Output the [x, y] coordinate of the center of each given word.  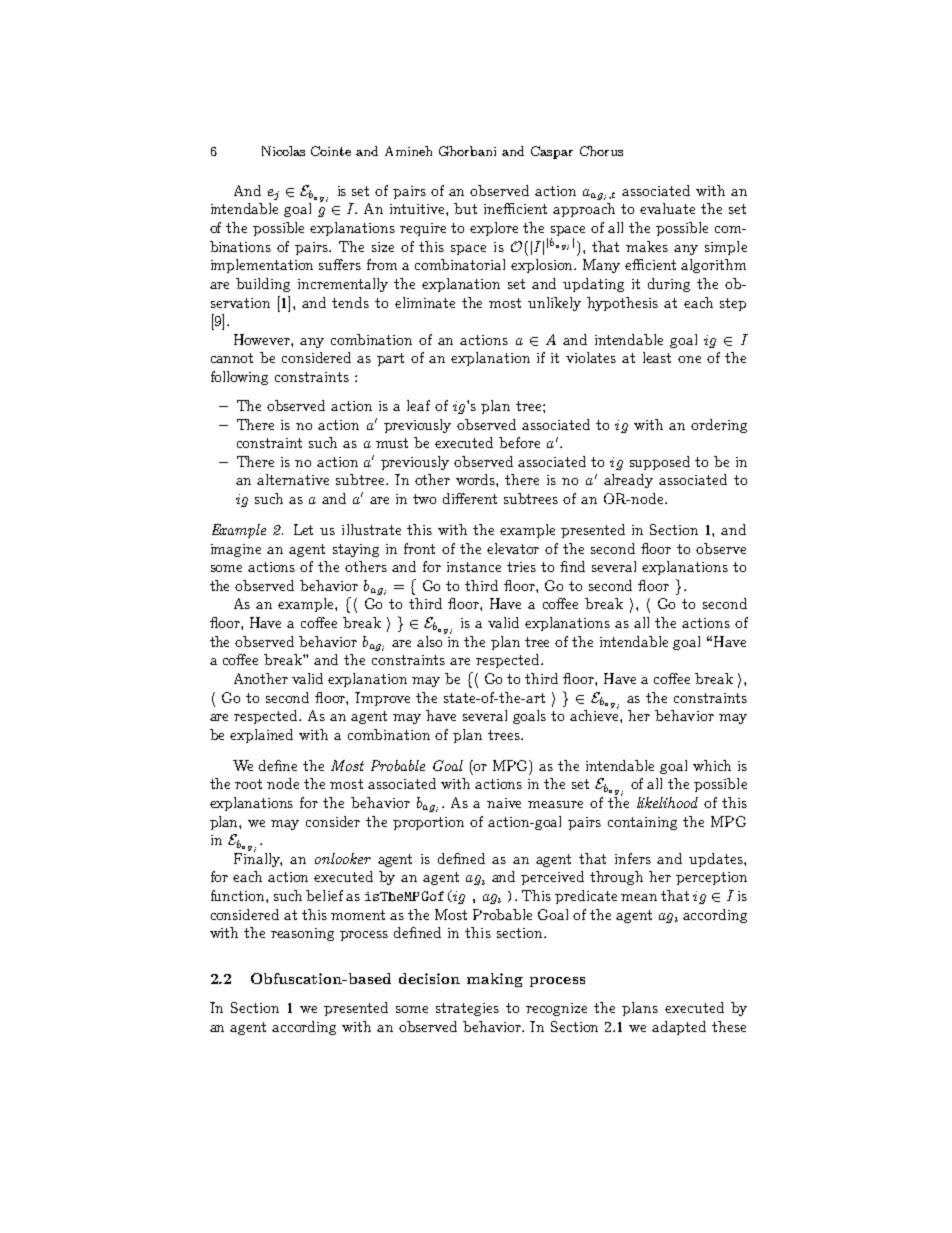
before [519, 442]
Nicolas [283, 151]
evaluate [667, 208]
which [712, 765]
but [465, 208]
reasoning [302, 934]
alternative [293, 479]
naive [504, 803]
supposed [660, 463]
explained [261, 736]
